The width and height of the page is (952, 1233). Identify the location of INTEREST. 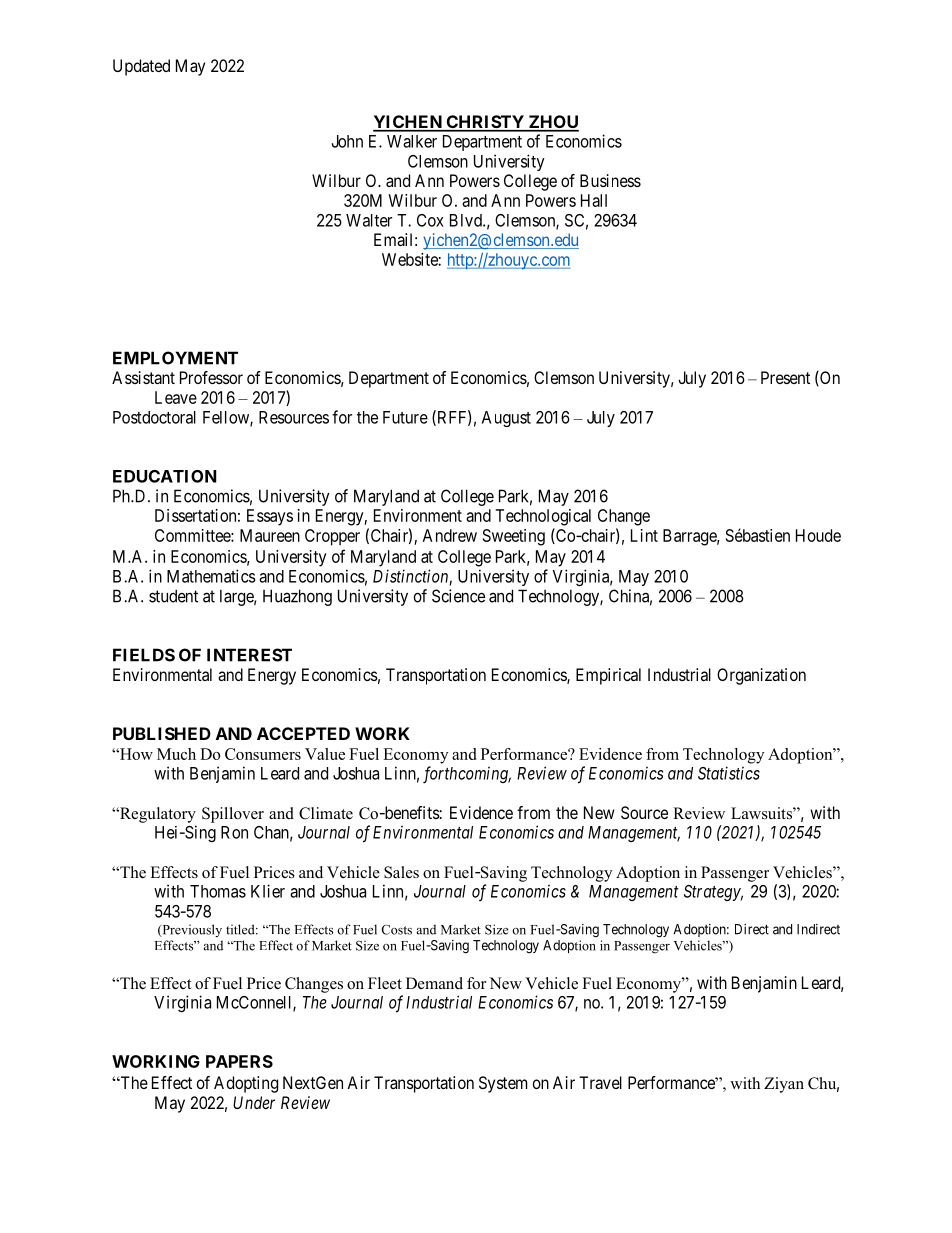
(249, 655).
